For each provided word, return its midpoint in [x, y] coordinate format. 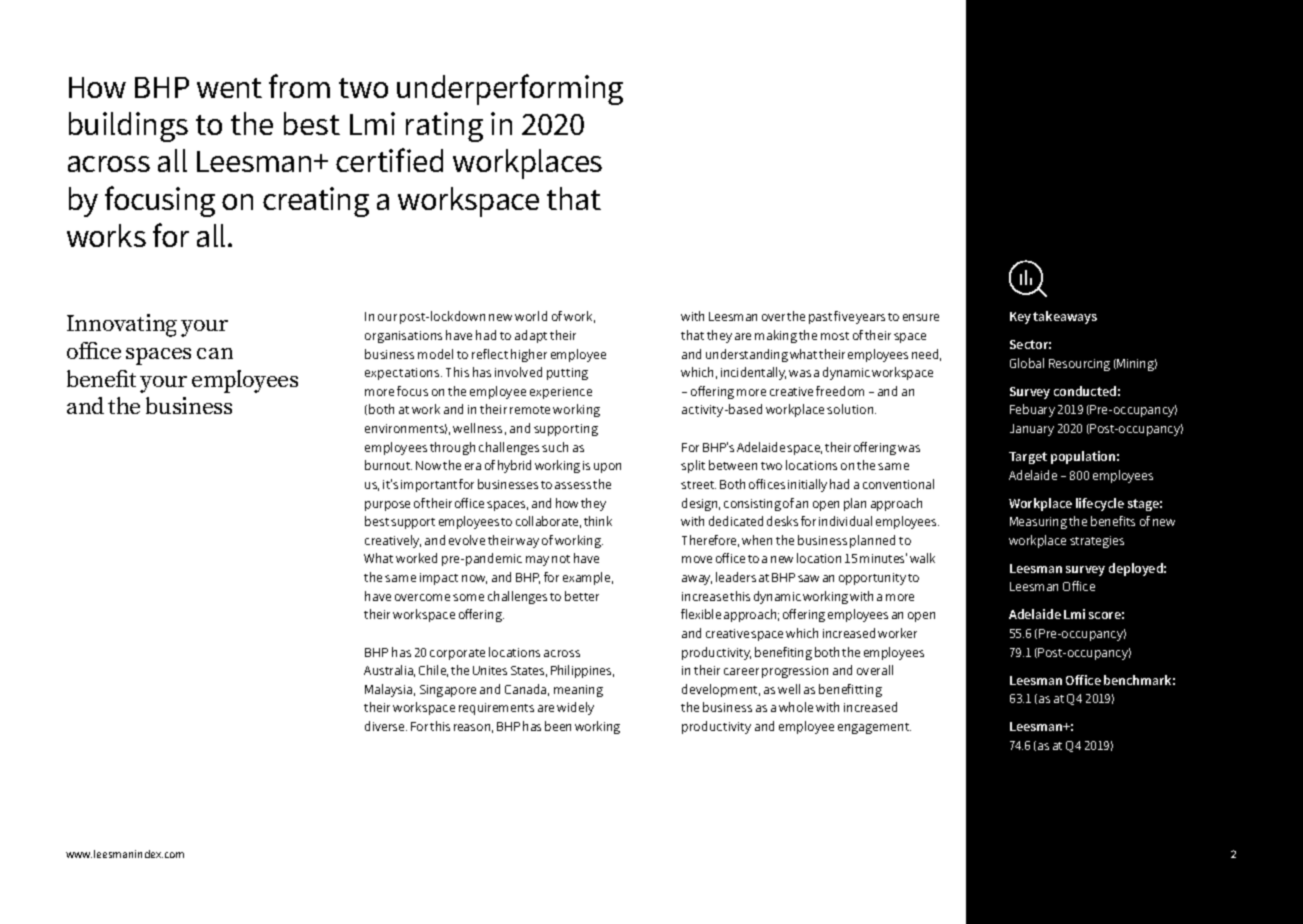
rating [444, 127]
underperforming [510, 89]
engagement [874, 728]
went [229, 88]
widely [575, 708]
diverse [386, 726]
